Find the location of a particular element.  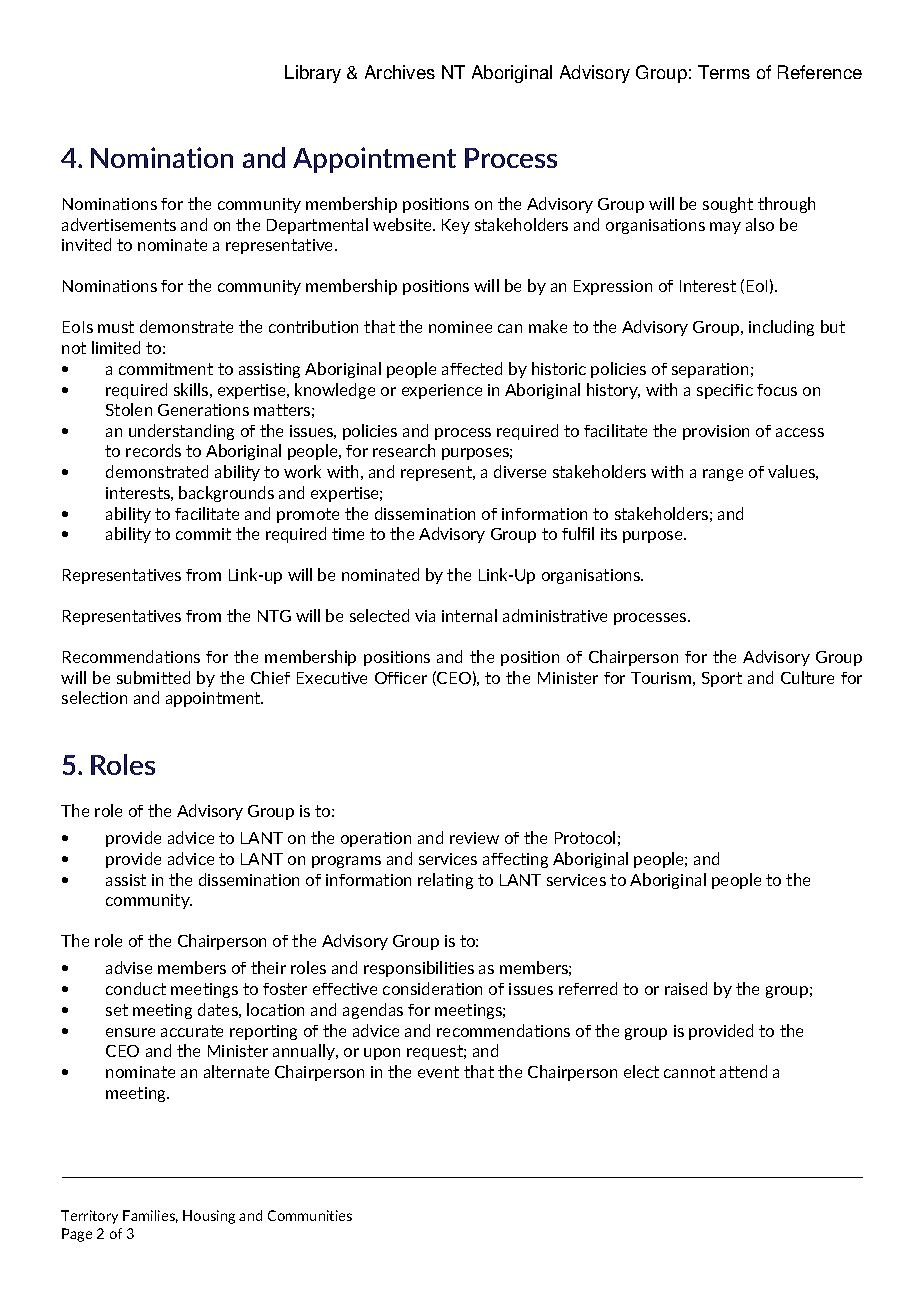

Housing is located at coordinates (209, 1217).
